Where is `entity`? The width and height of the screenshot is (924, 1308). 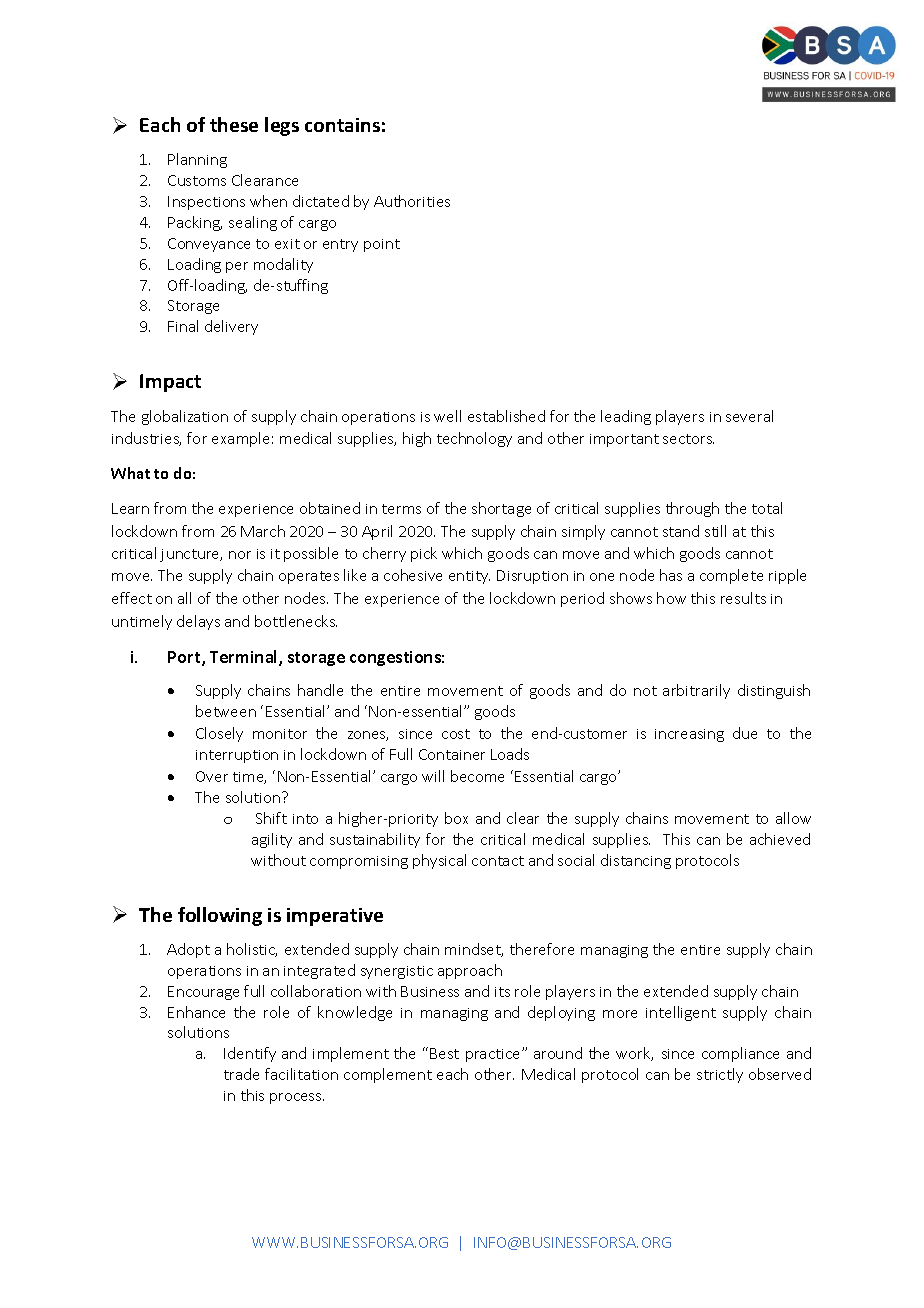
entity is located at coordinates (469, 577).
